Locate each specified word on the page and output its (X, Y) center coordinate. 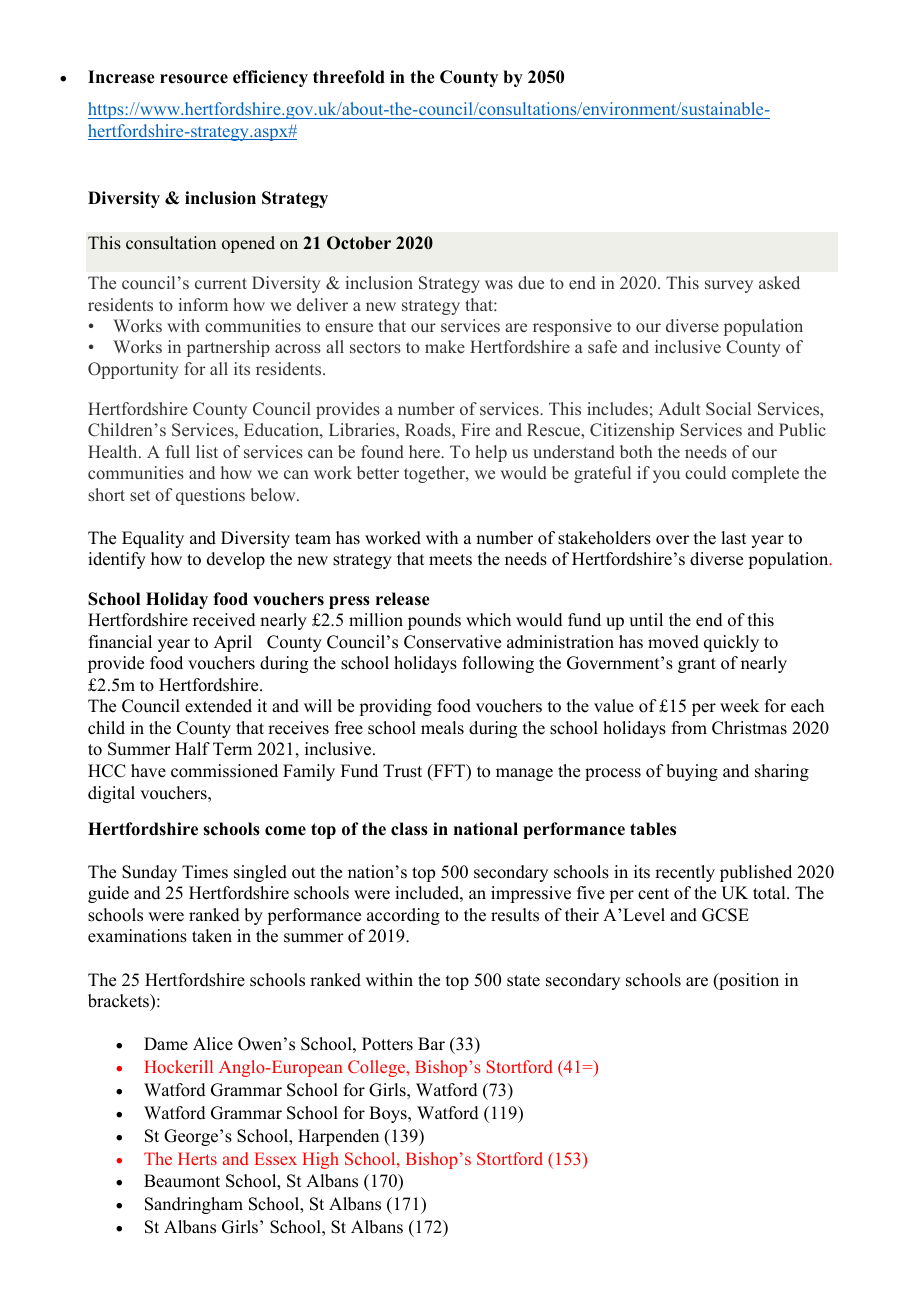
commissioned (224, 771)
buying (692, 772)
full (178, 451)
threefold (349, 77)
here (426, 452)
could (705, 472)
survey (729, 286)
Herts (197, 1158)
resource (194, 79)
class (409, 829)
